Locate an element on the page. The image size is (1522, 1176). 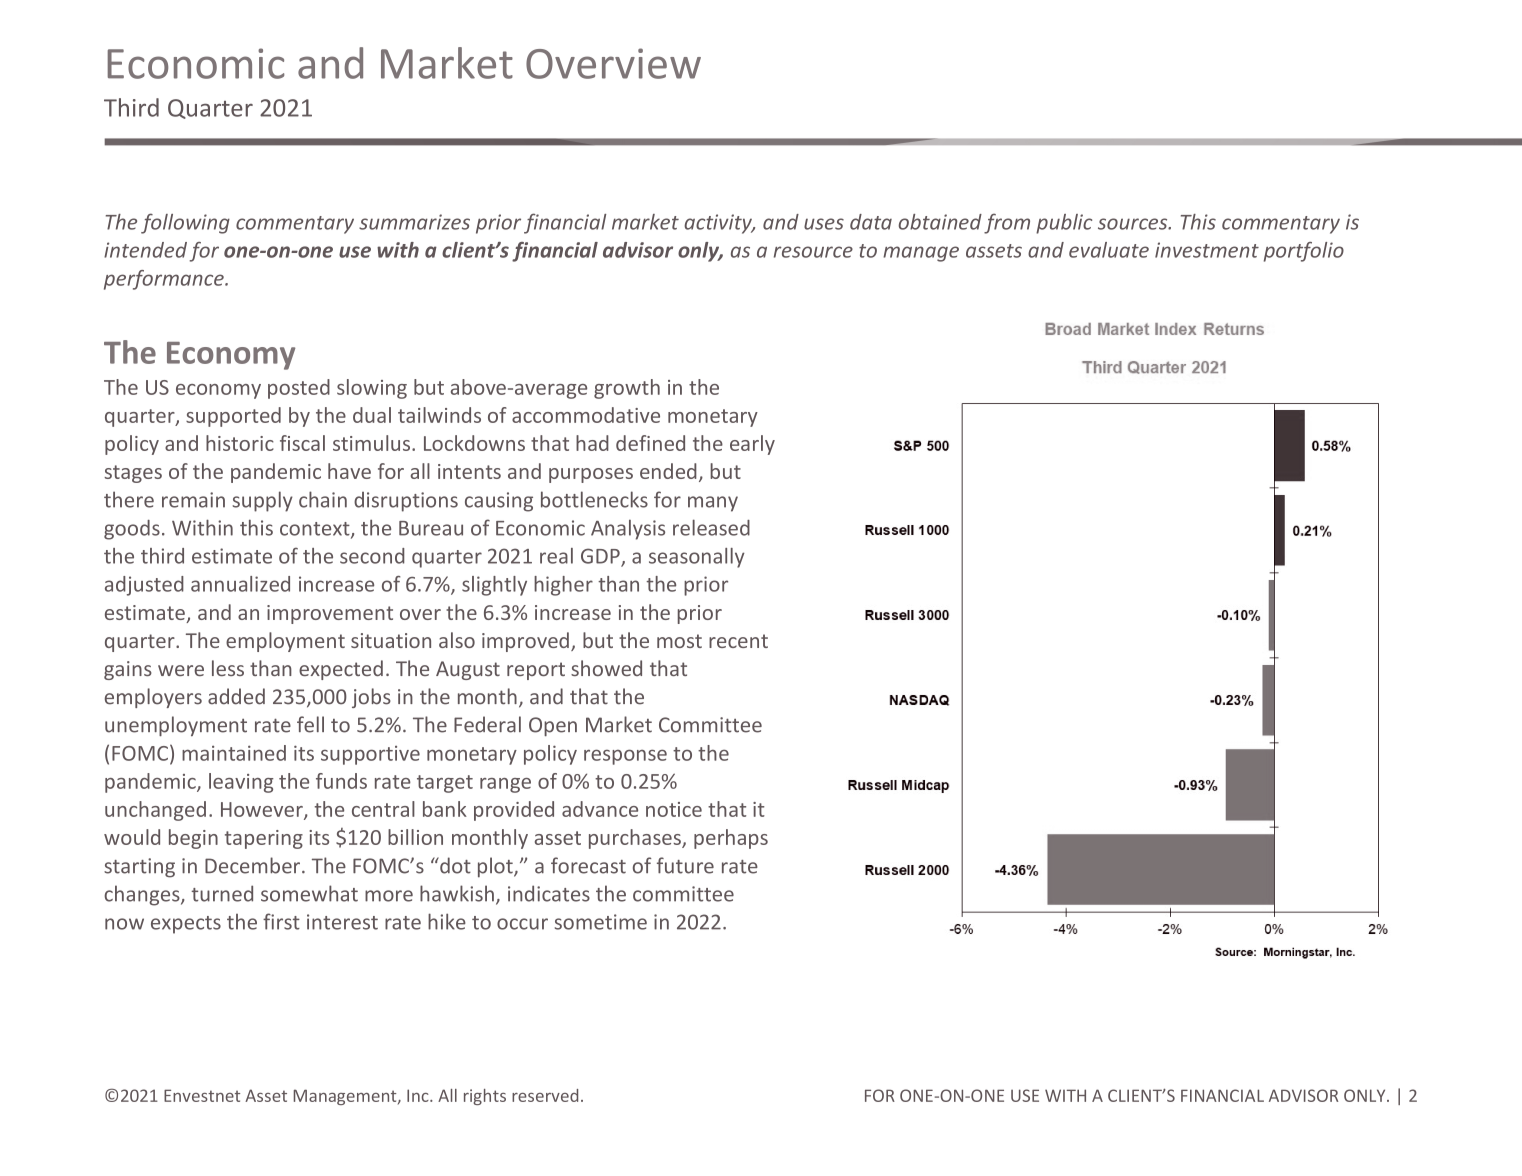
recent is located at coordinates (738, 641).
